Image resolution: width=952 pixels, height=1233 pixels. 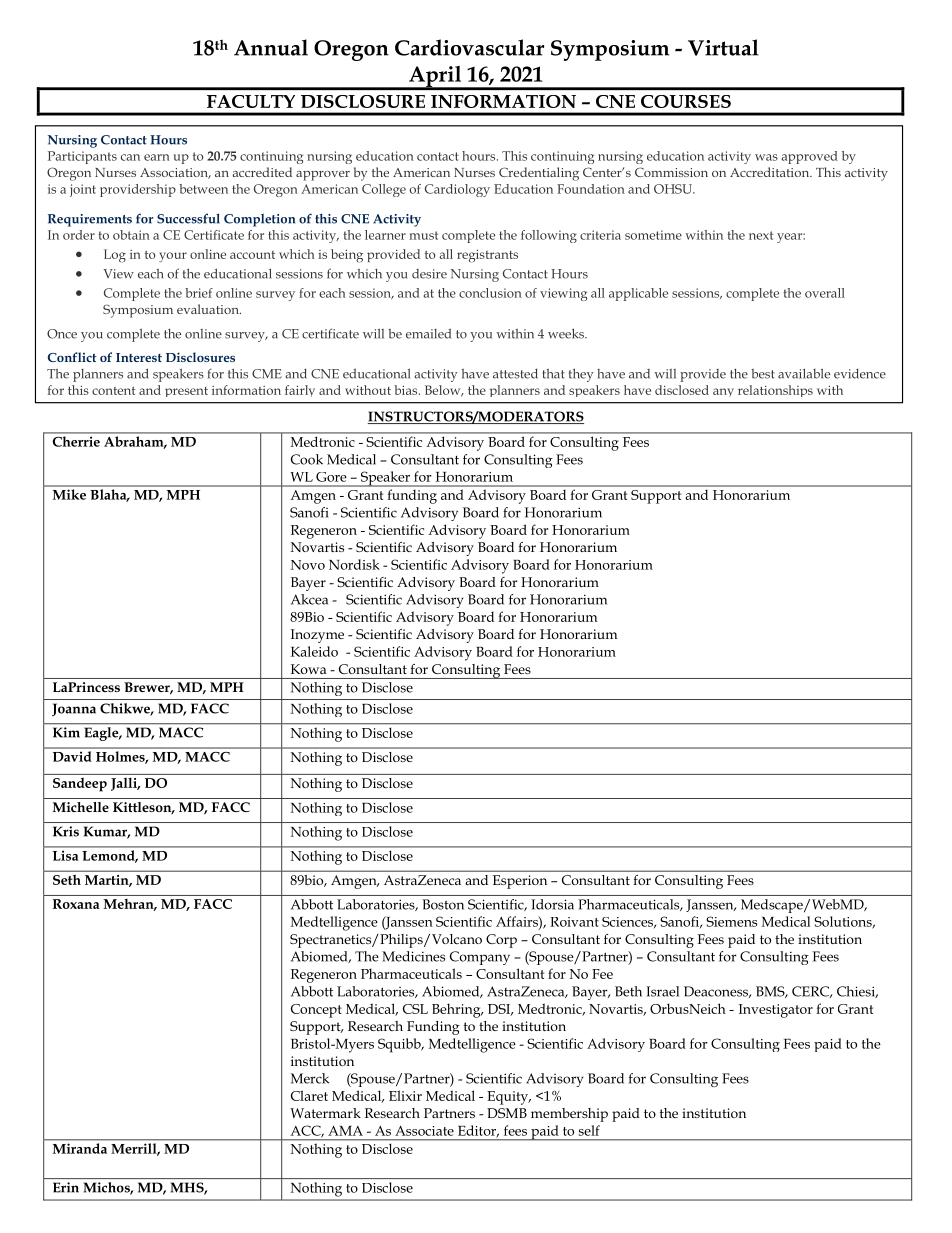 What do you see at coordinates (443, 904) in the screenshot?
I see `Boston` at bounding box center [443, 904].
